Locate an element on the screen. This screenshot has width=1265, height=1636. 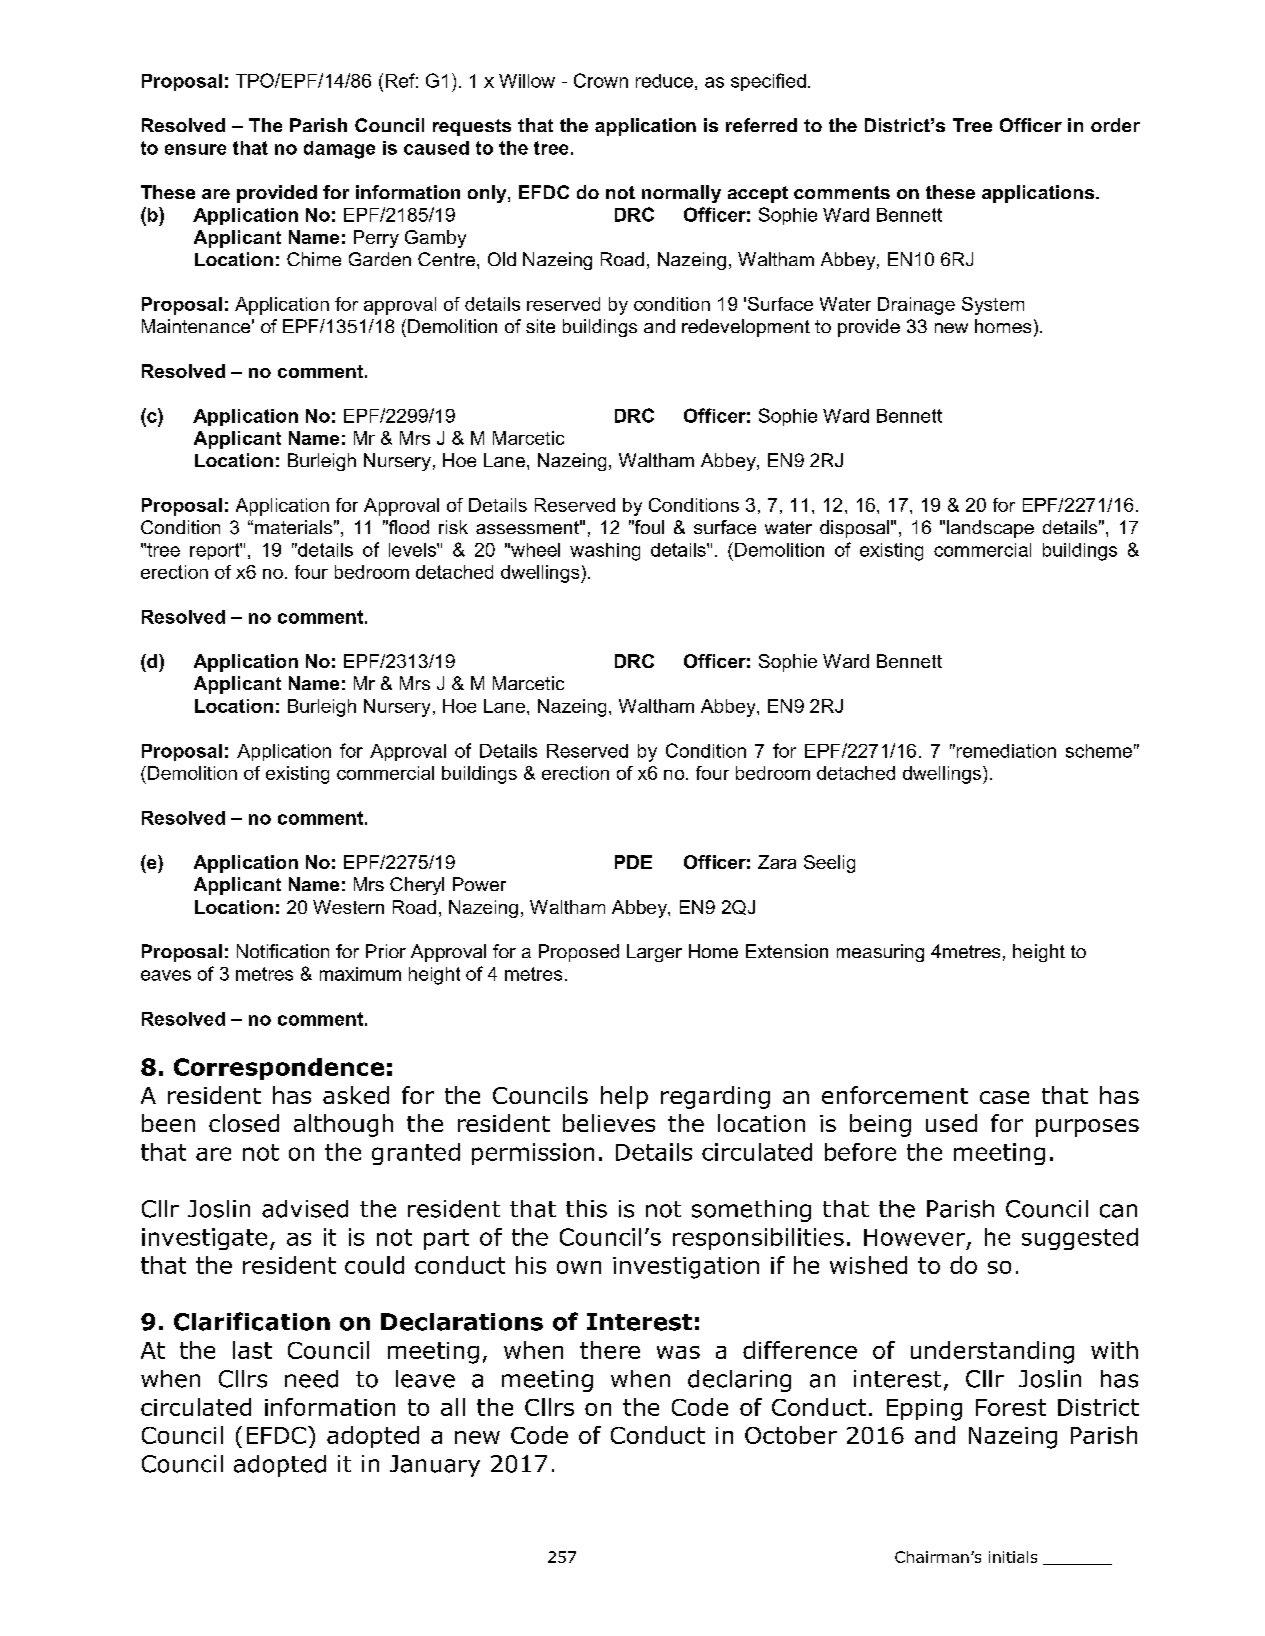
scheme is located at coordinates (1099, 751).
